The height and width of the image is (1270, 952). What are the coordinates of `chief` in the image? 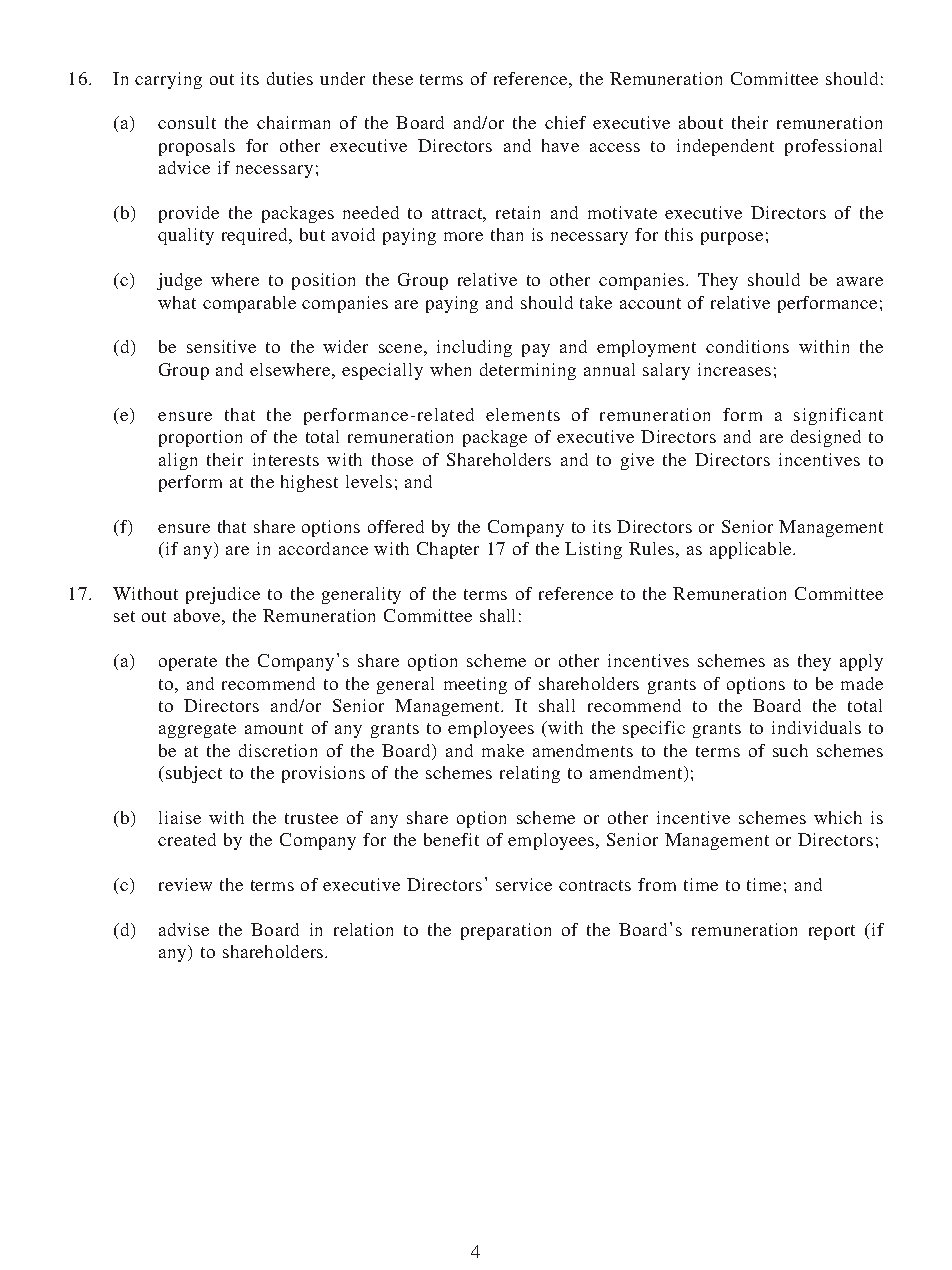 It's located at (565, 122).
